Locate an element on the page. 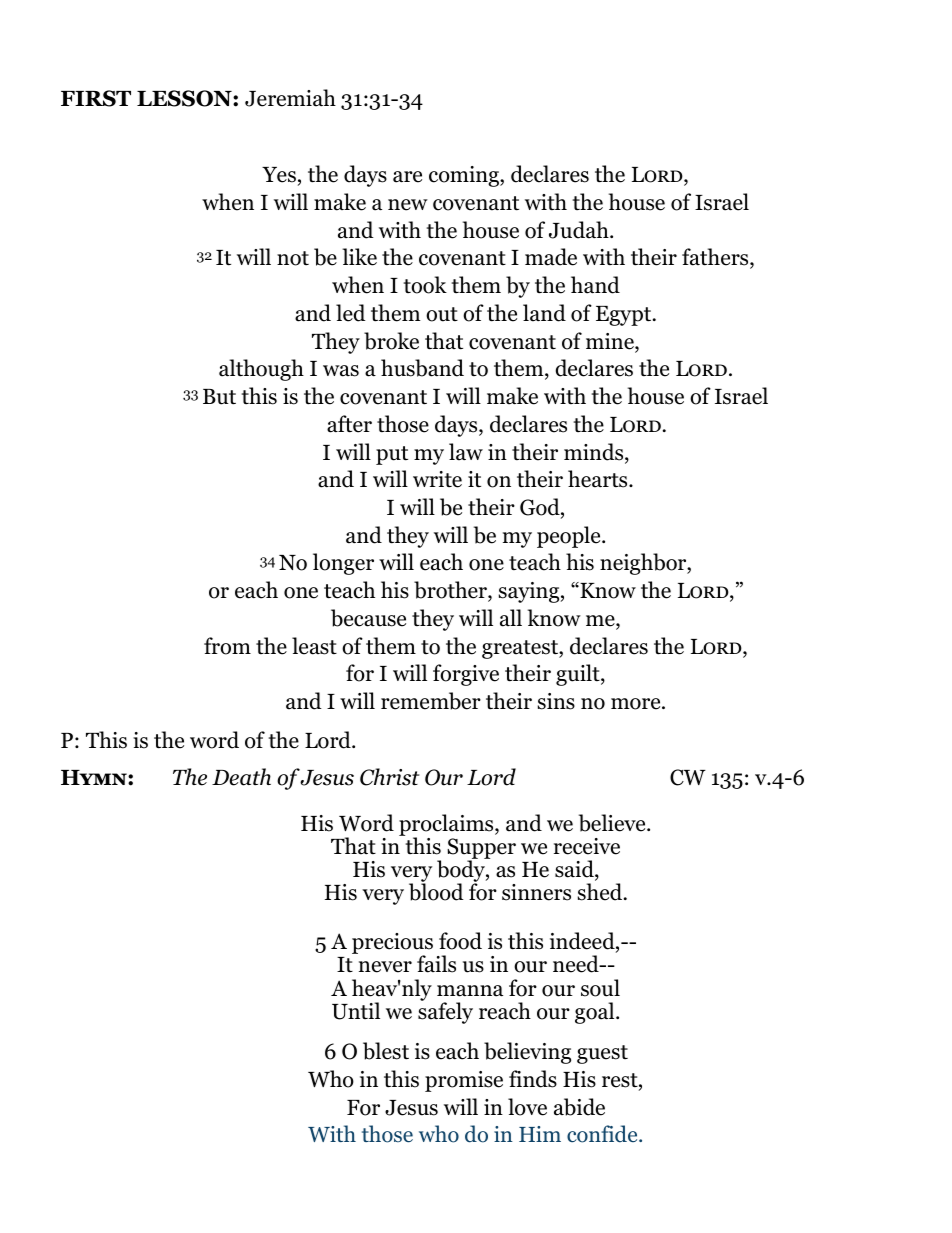 Image resolution: width=952 pixels, height=1233 pixels. Until is located at coordinates (356, 1011).
